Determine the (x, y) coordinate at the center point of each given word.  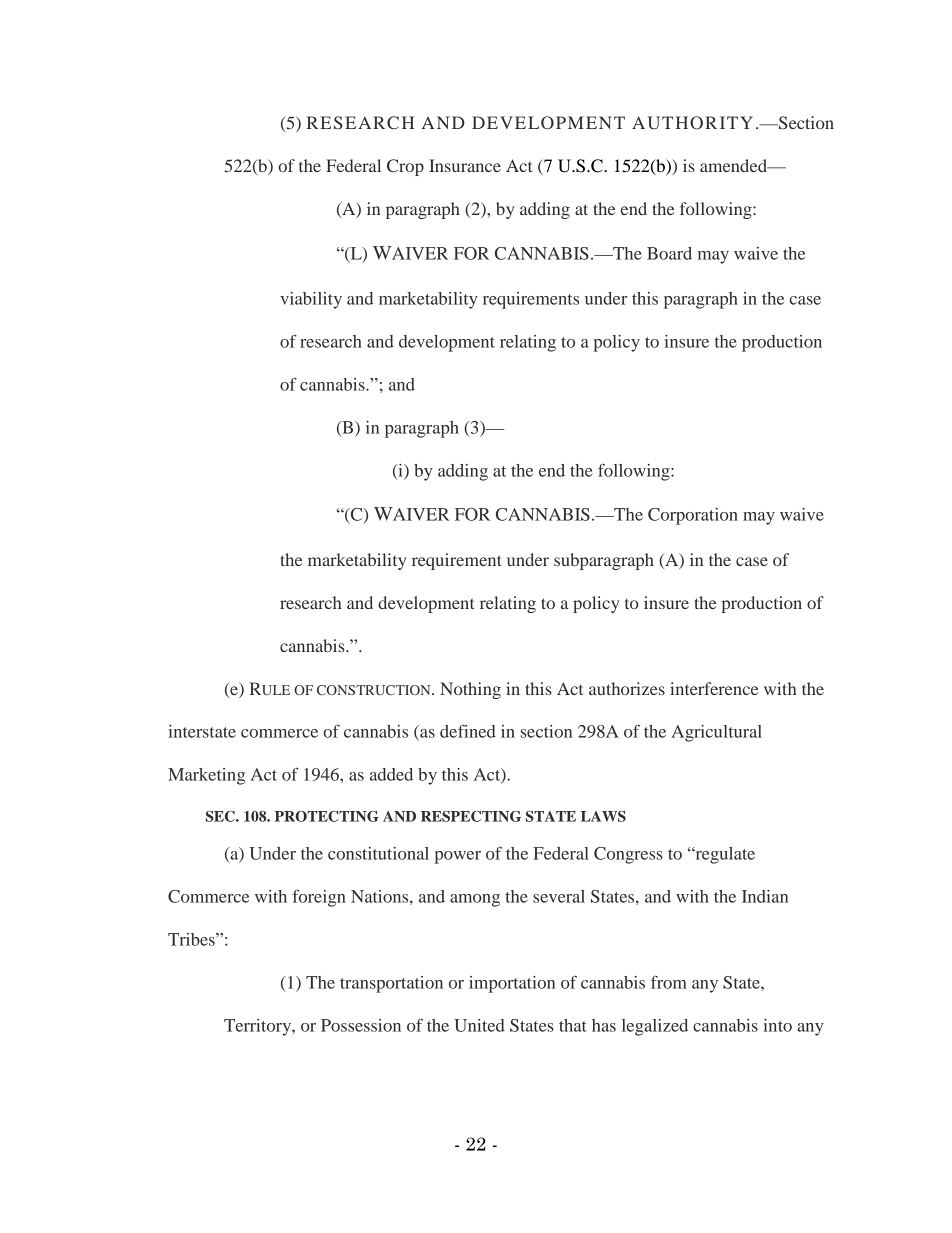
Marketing (206, 776)
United (479, 1025)
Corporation (693, 516)
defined (468, 731)
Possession (361, 1025)
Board (669, 253)
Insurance (465, 165)
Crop (405, 167)
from (669, 982)
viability (311, 300)
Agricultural (716, 733)
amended (735, 165)
